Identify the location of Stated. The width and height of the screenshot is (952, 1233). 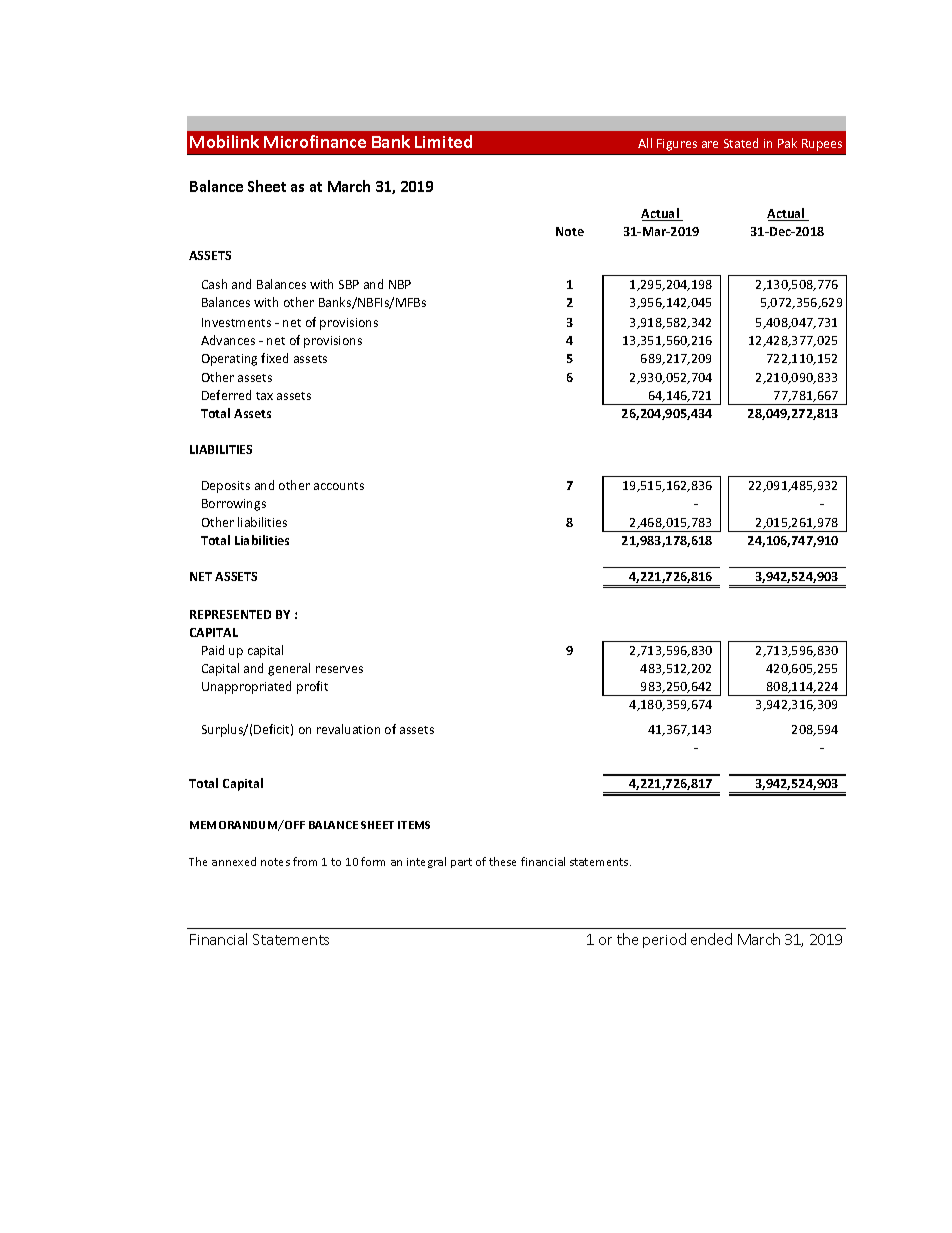
(741, 143).
